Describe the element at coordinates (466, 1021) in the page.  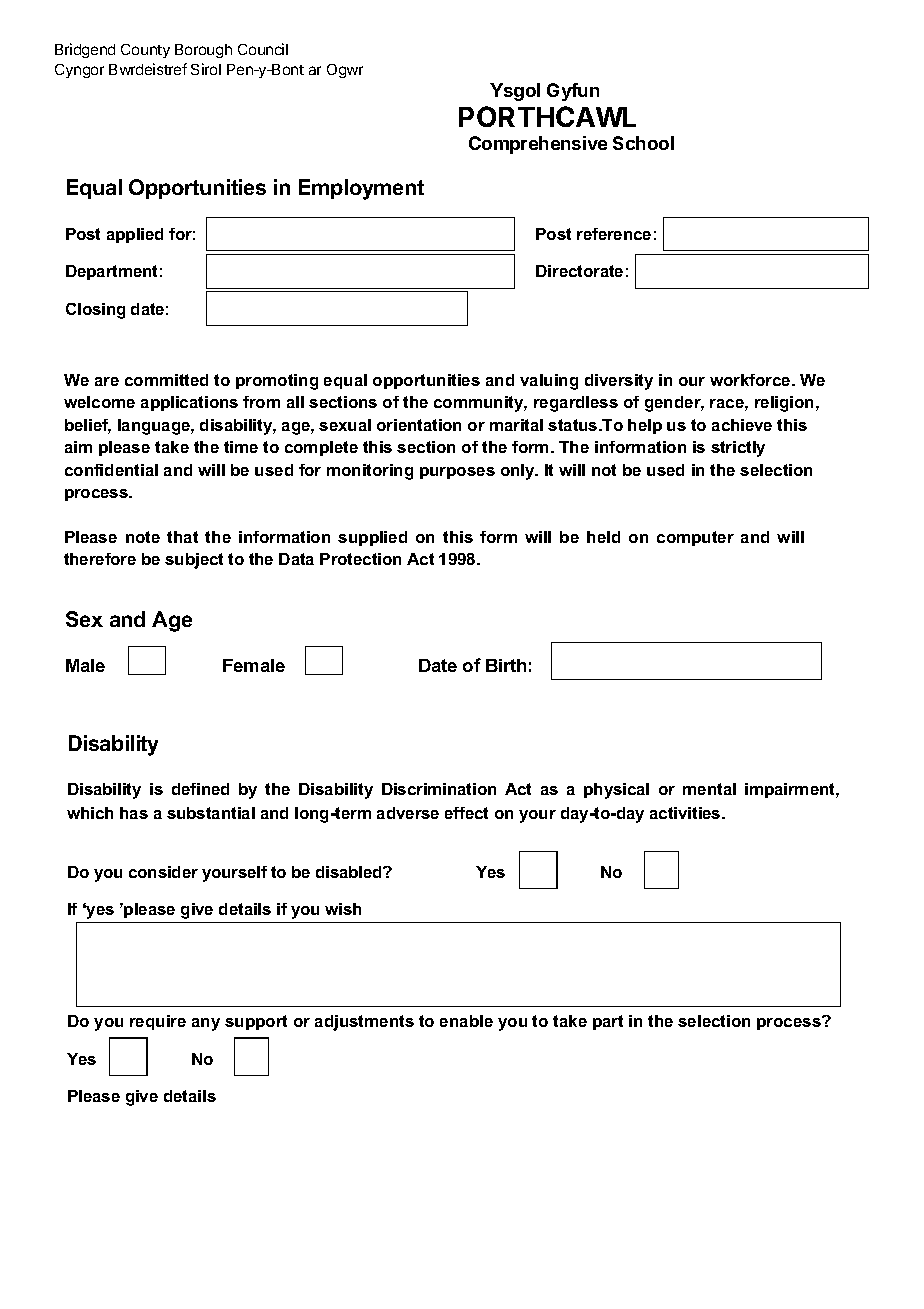
I see `enable` at that location.
